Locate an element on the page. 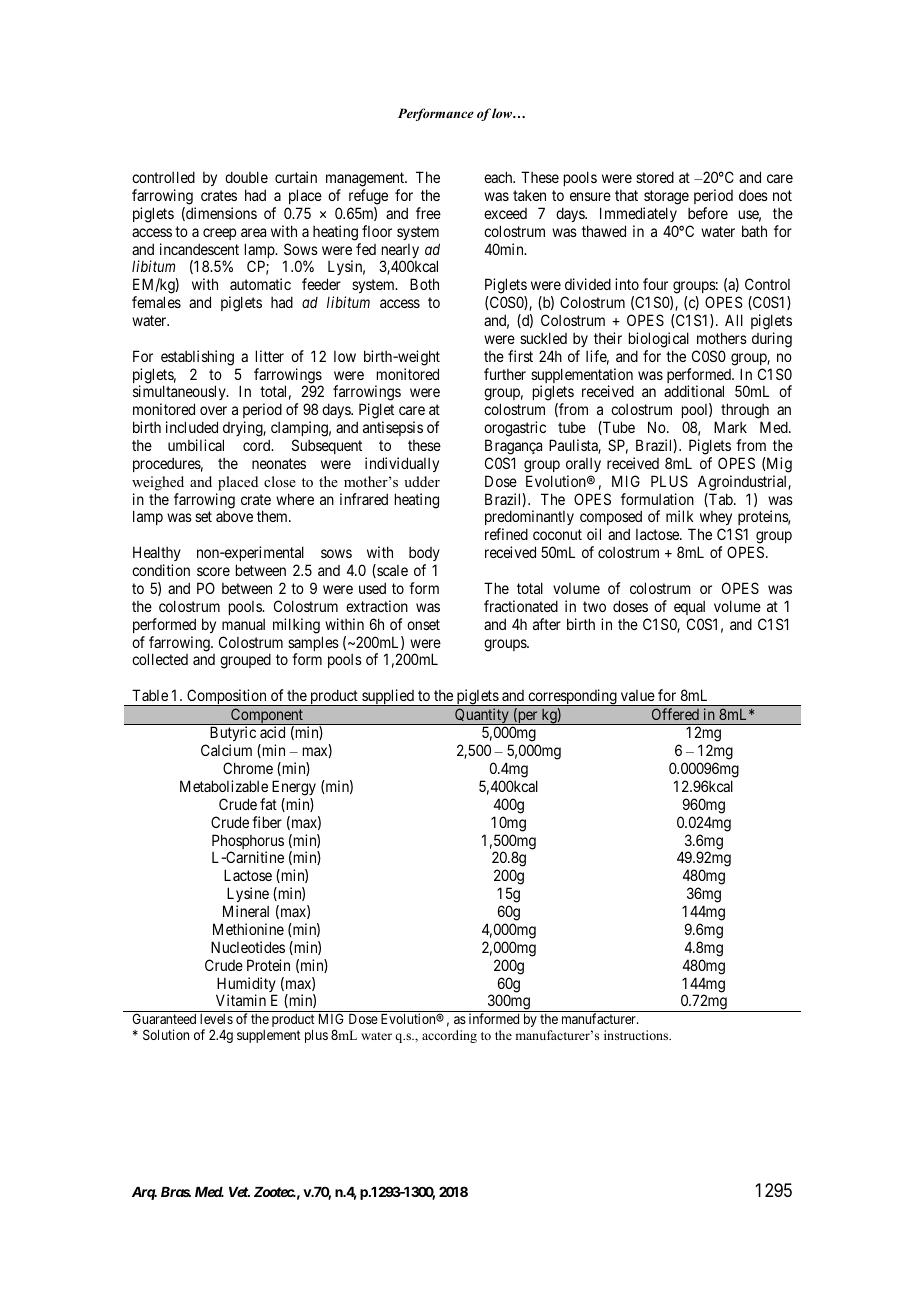 The image size is (924, 1308). creep is located at coordinates (219, 234).
